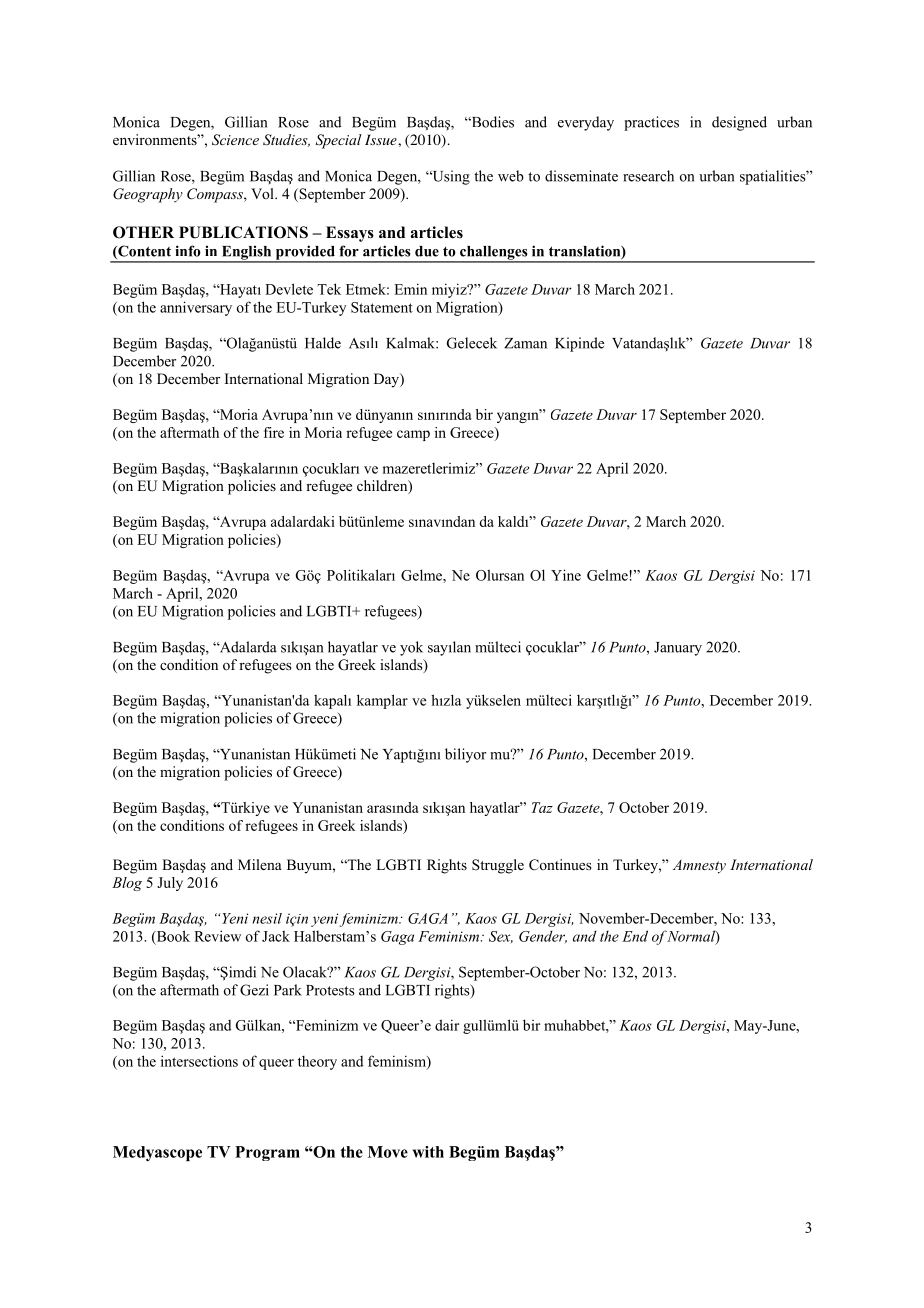 The height and width of the document is (1308, 924). Describe the element at coordinates (199, 1061) in the document. I see `intersections` at that location.
